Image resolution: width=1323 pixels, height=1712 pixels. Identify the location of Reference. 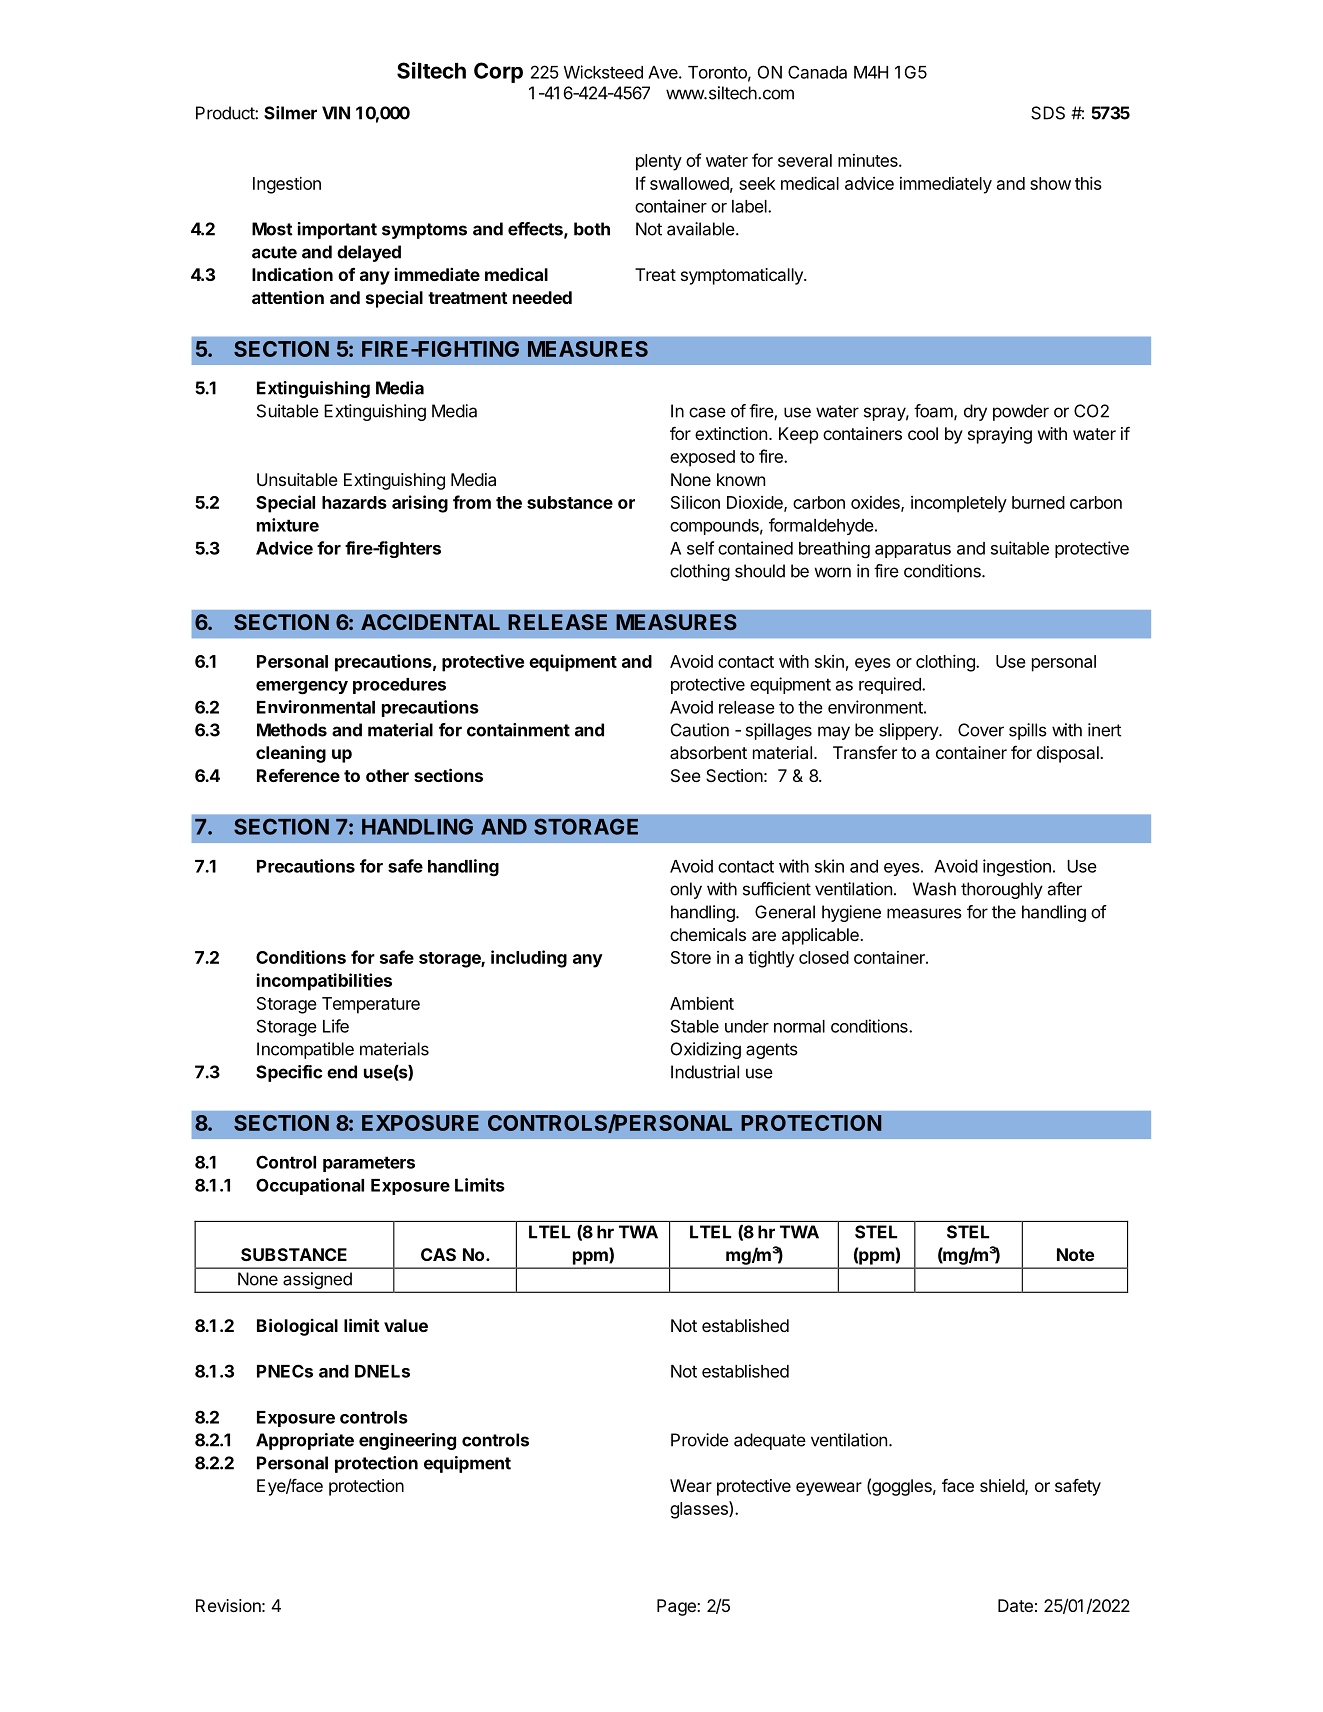
(298, 775).
